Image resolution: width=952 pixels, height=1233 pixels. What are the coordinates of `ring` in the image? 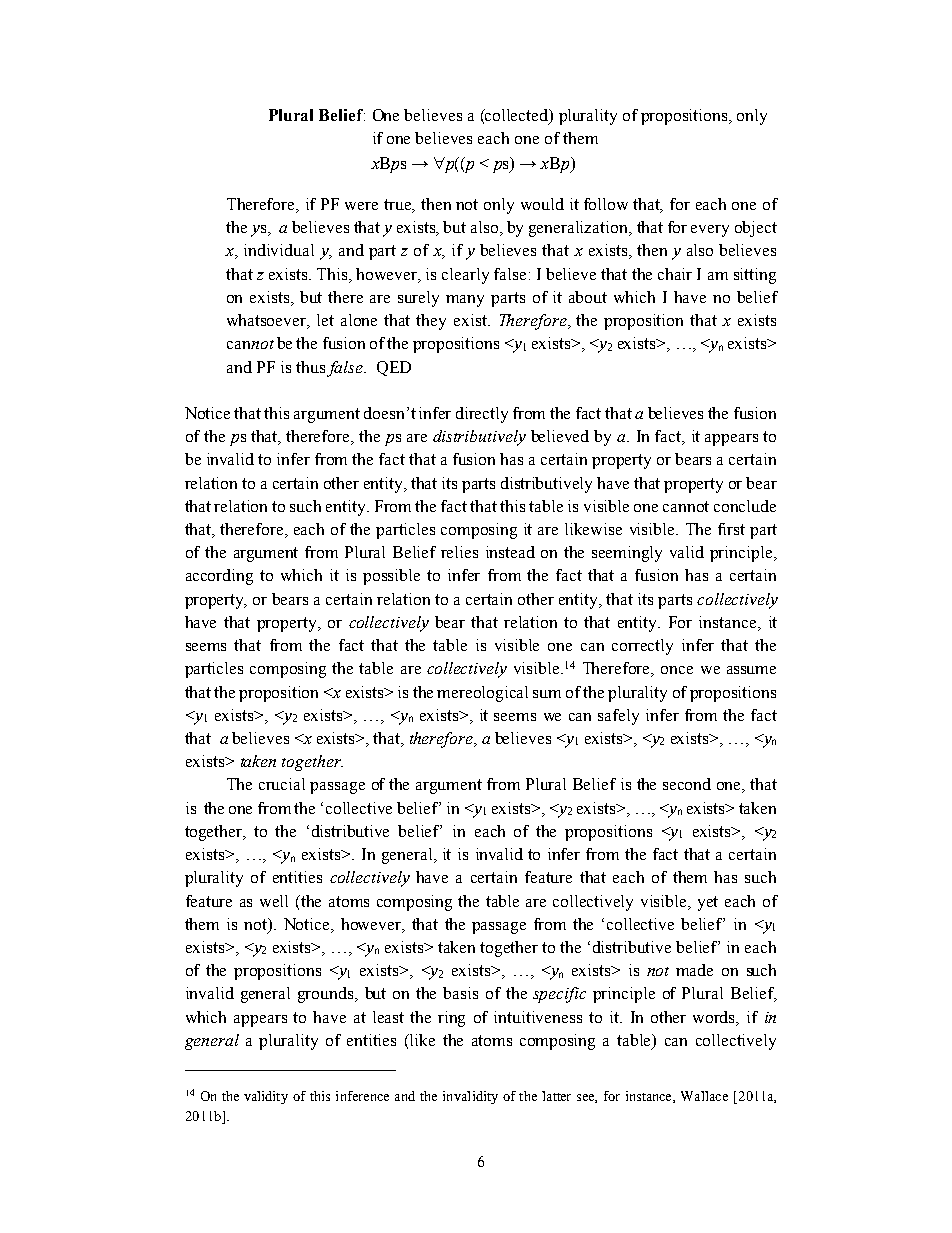 It's located at (451, 1019).
